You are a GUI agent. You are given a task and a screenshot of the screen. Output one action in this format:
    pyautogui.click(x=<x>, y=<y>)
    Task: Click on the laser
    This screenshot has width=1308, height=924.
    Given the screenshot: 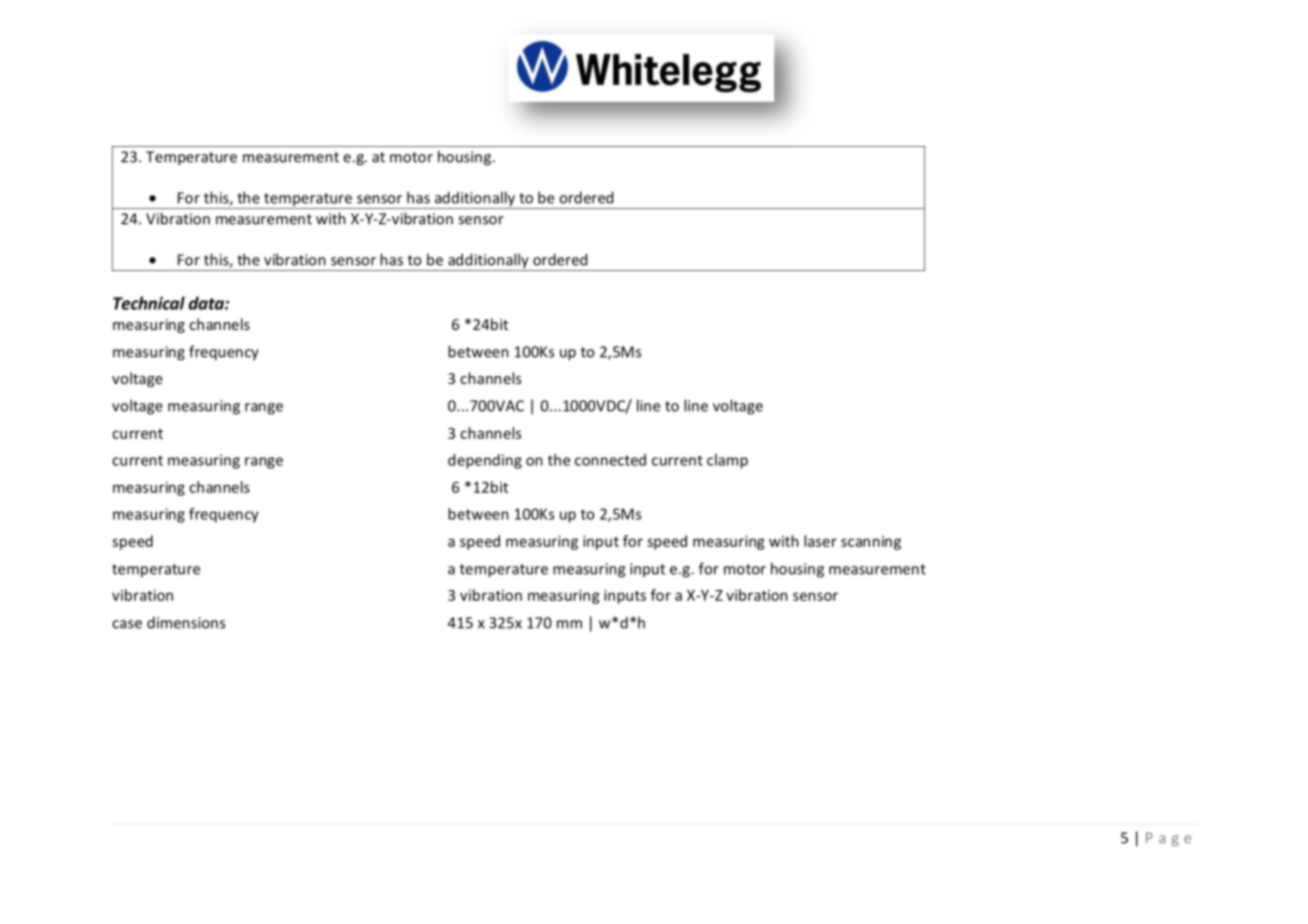 What is the action you would take?
    pyautogui.click(x=820, y=541)
